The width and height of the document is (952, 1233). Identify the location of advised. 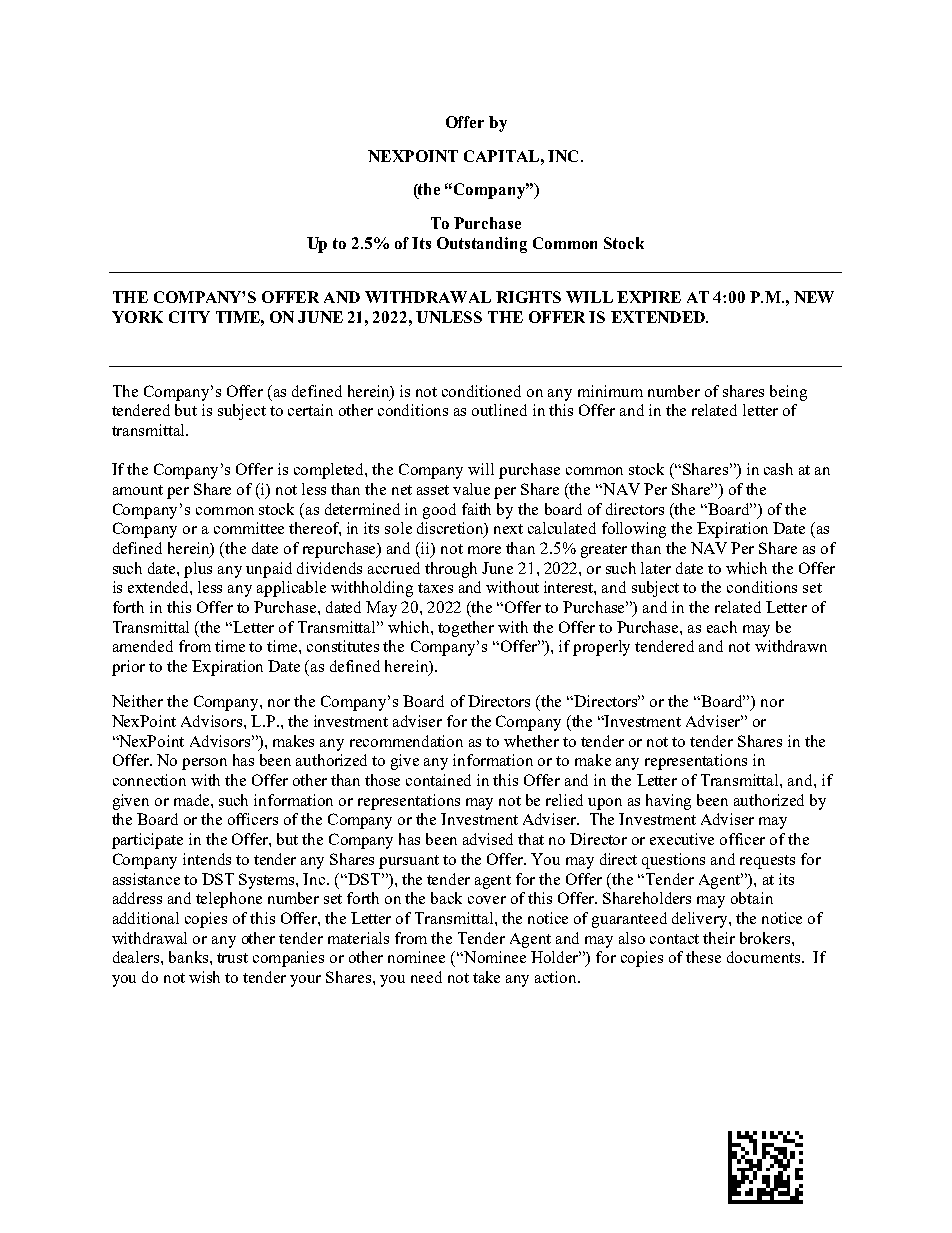
(488, 839).
